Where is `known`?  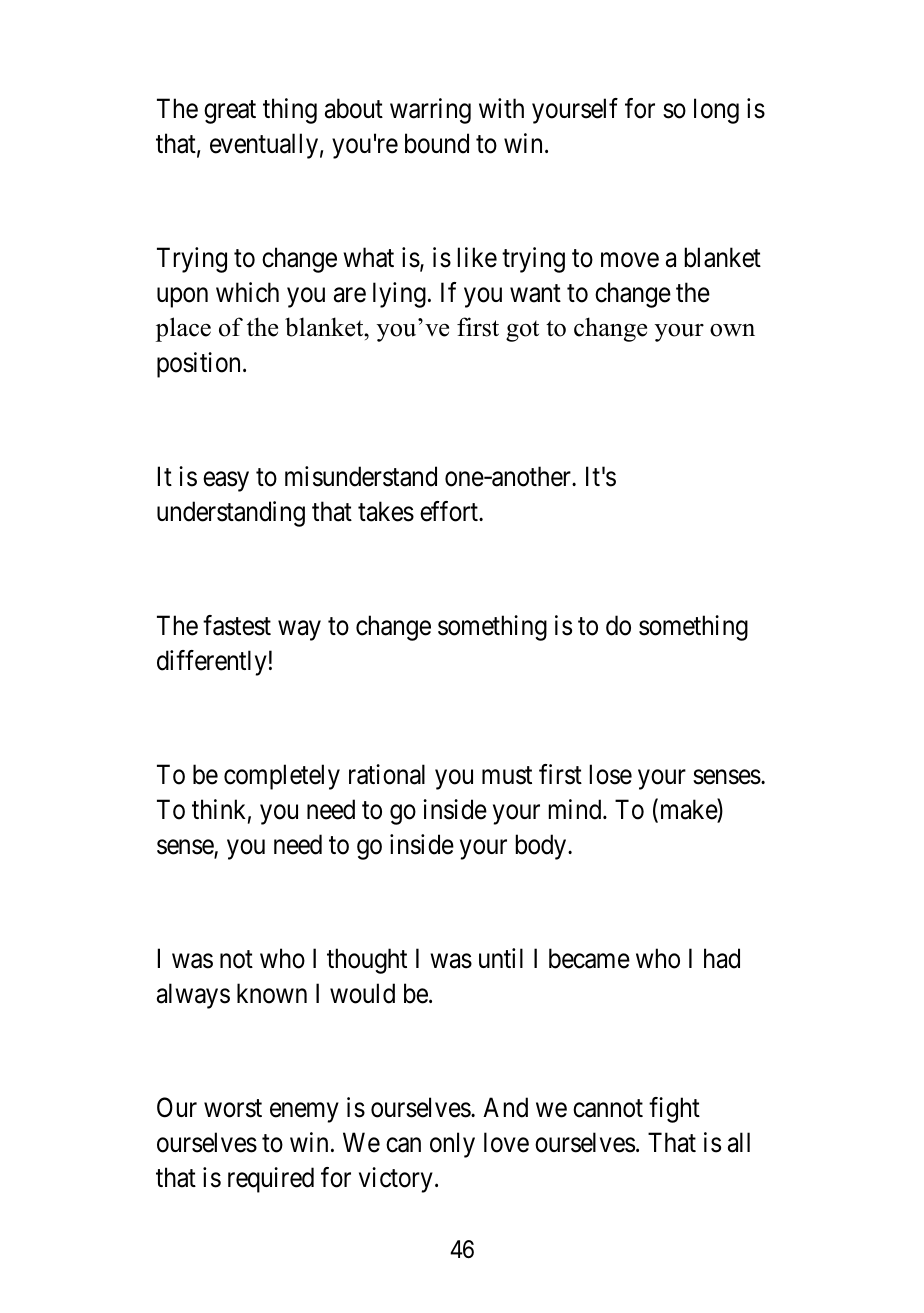
known is located at coordinates (272, 993).
